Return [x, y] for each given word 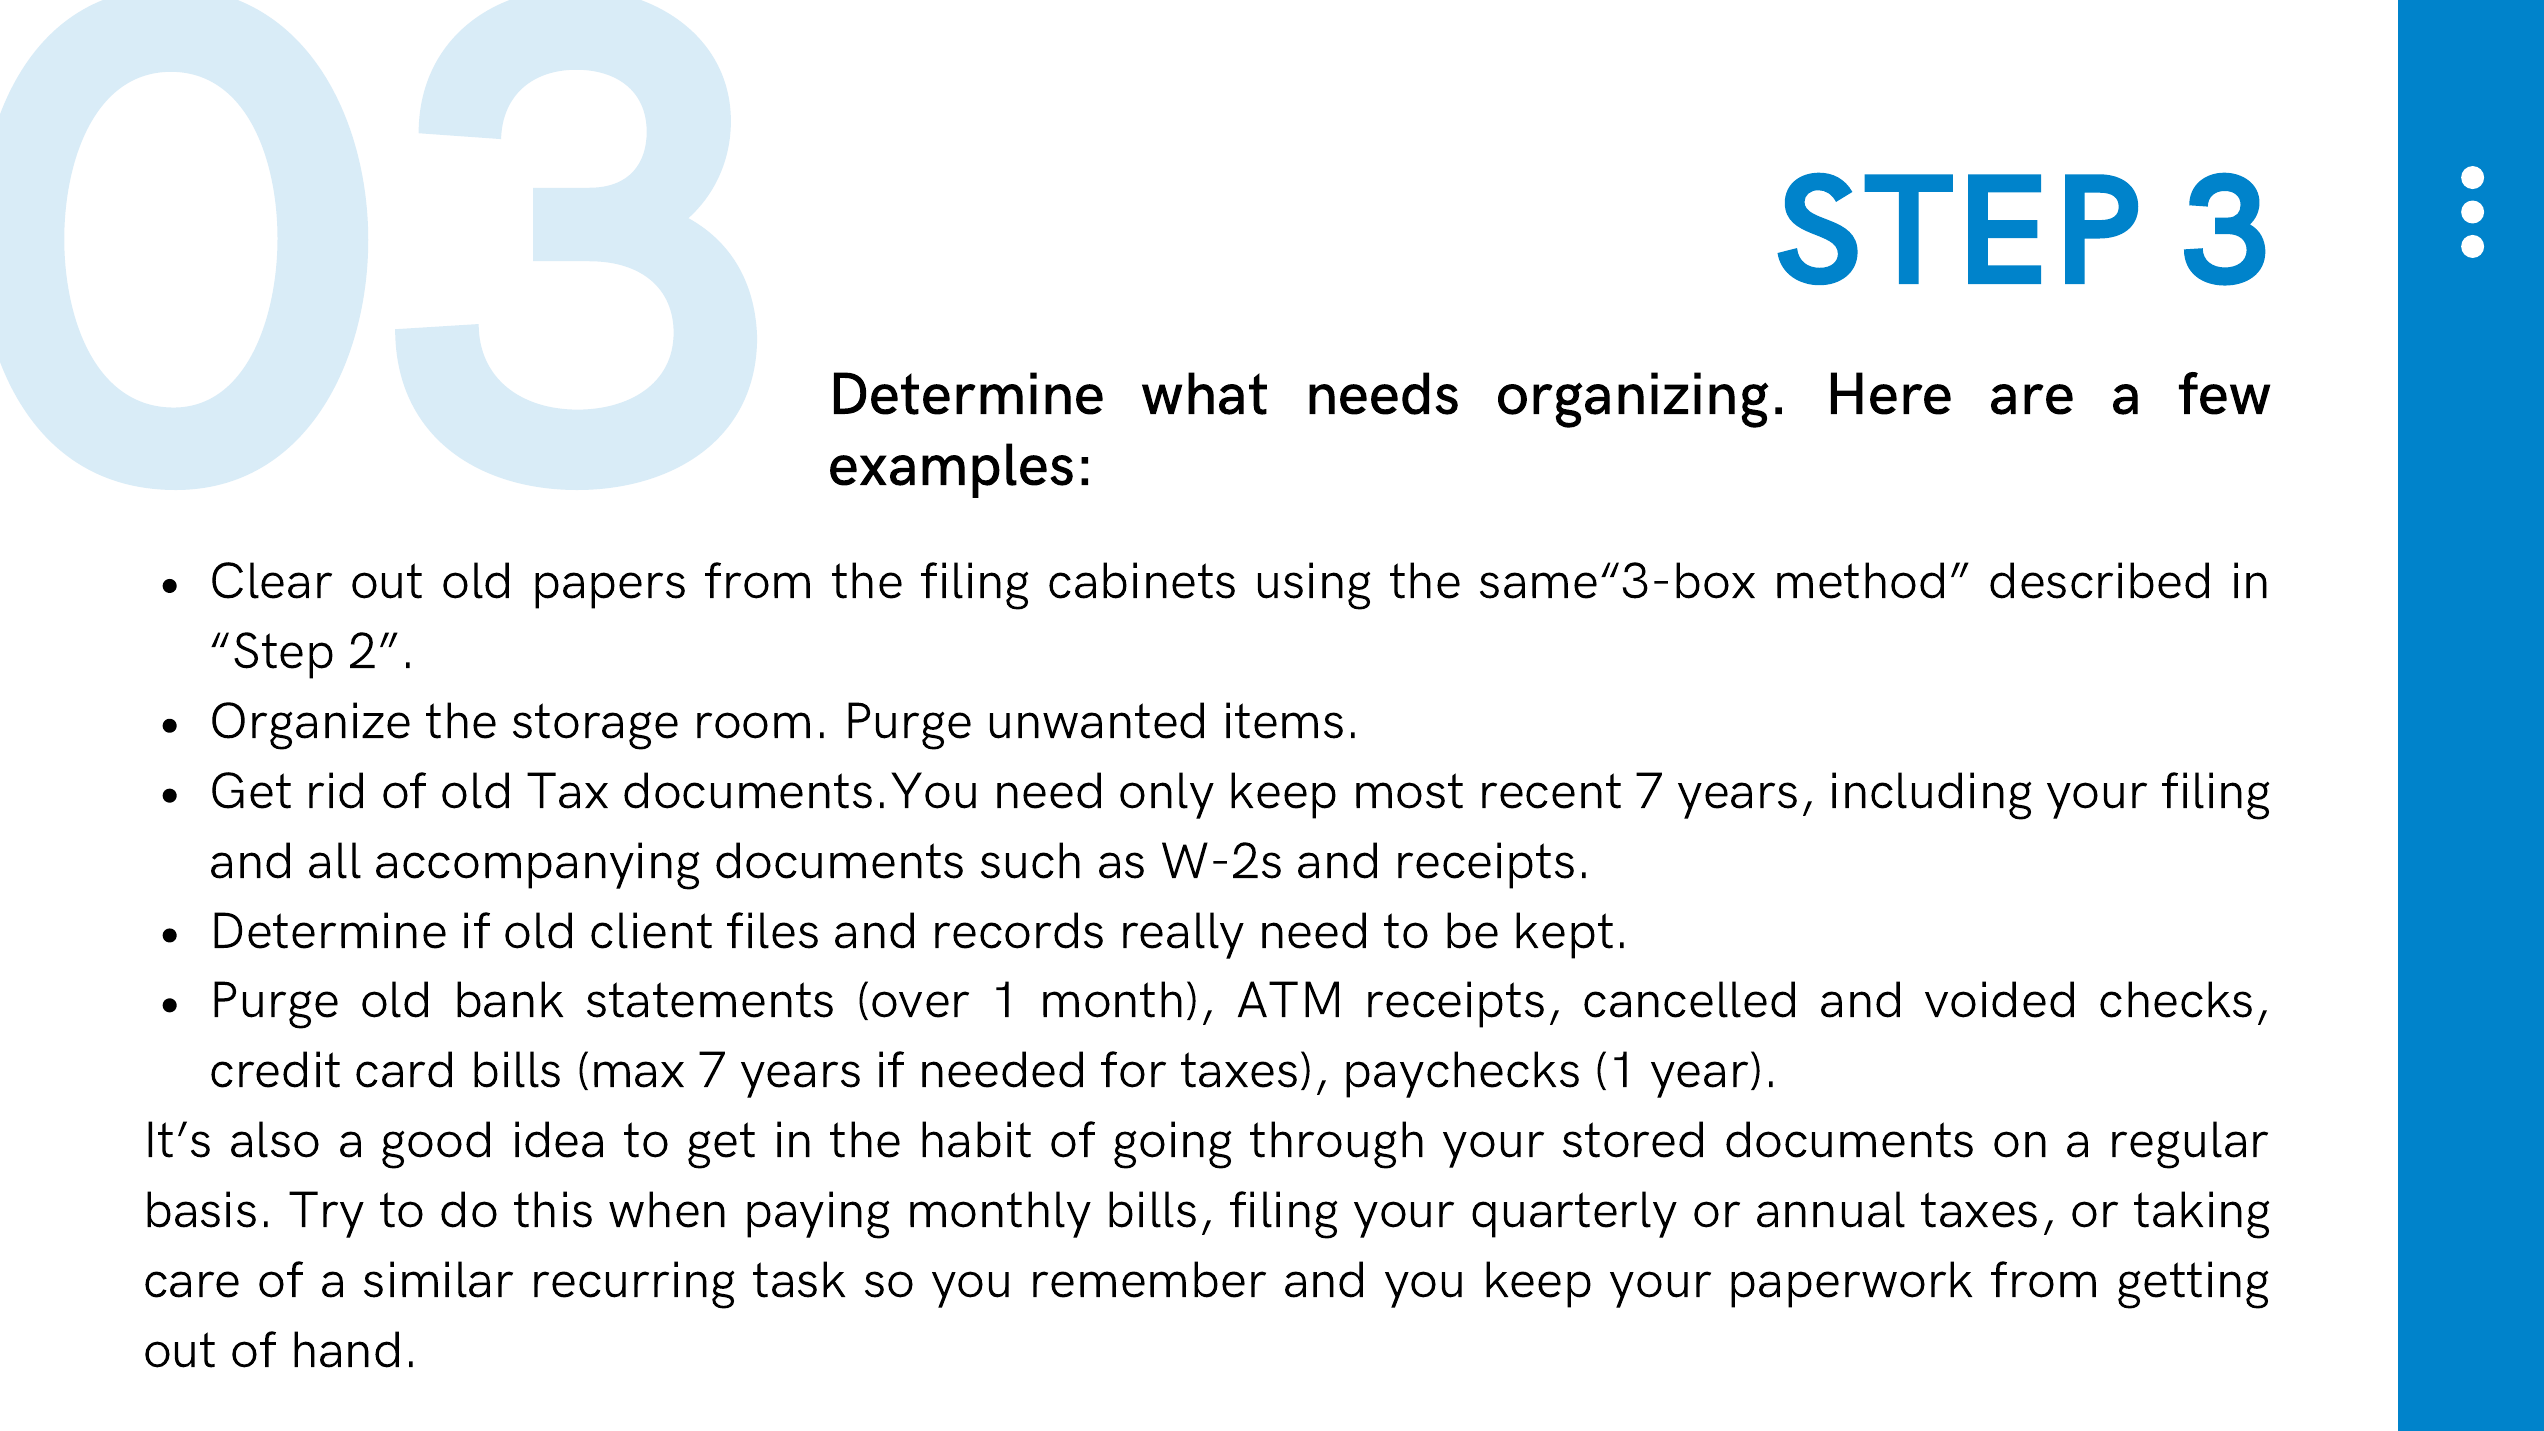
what [1204, 393]
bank [510, 999]
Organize [311, 726]
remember [1149, 1279]
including [1931, 796]
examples [951, 470]
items [1284, 720]
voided [1999, 999]
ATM [1288, 999]
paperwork [1851, 1284]
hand [346, 1349]
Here [1891, 393]
